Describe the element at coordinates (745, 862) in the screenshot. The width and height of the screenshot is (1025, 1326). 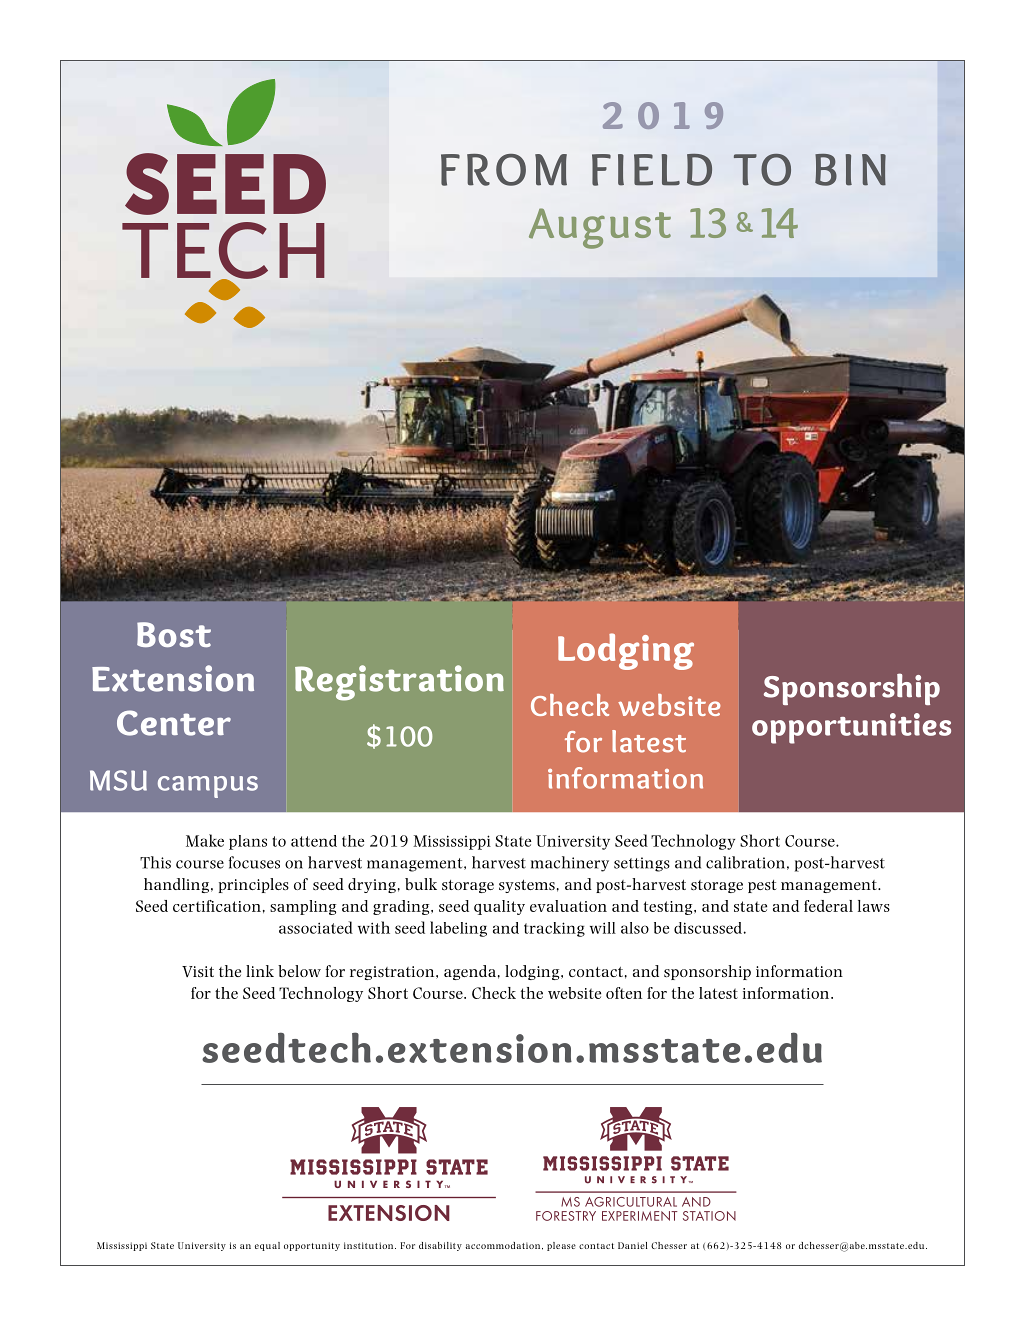
I see `calibration` at that location.
